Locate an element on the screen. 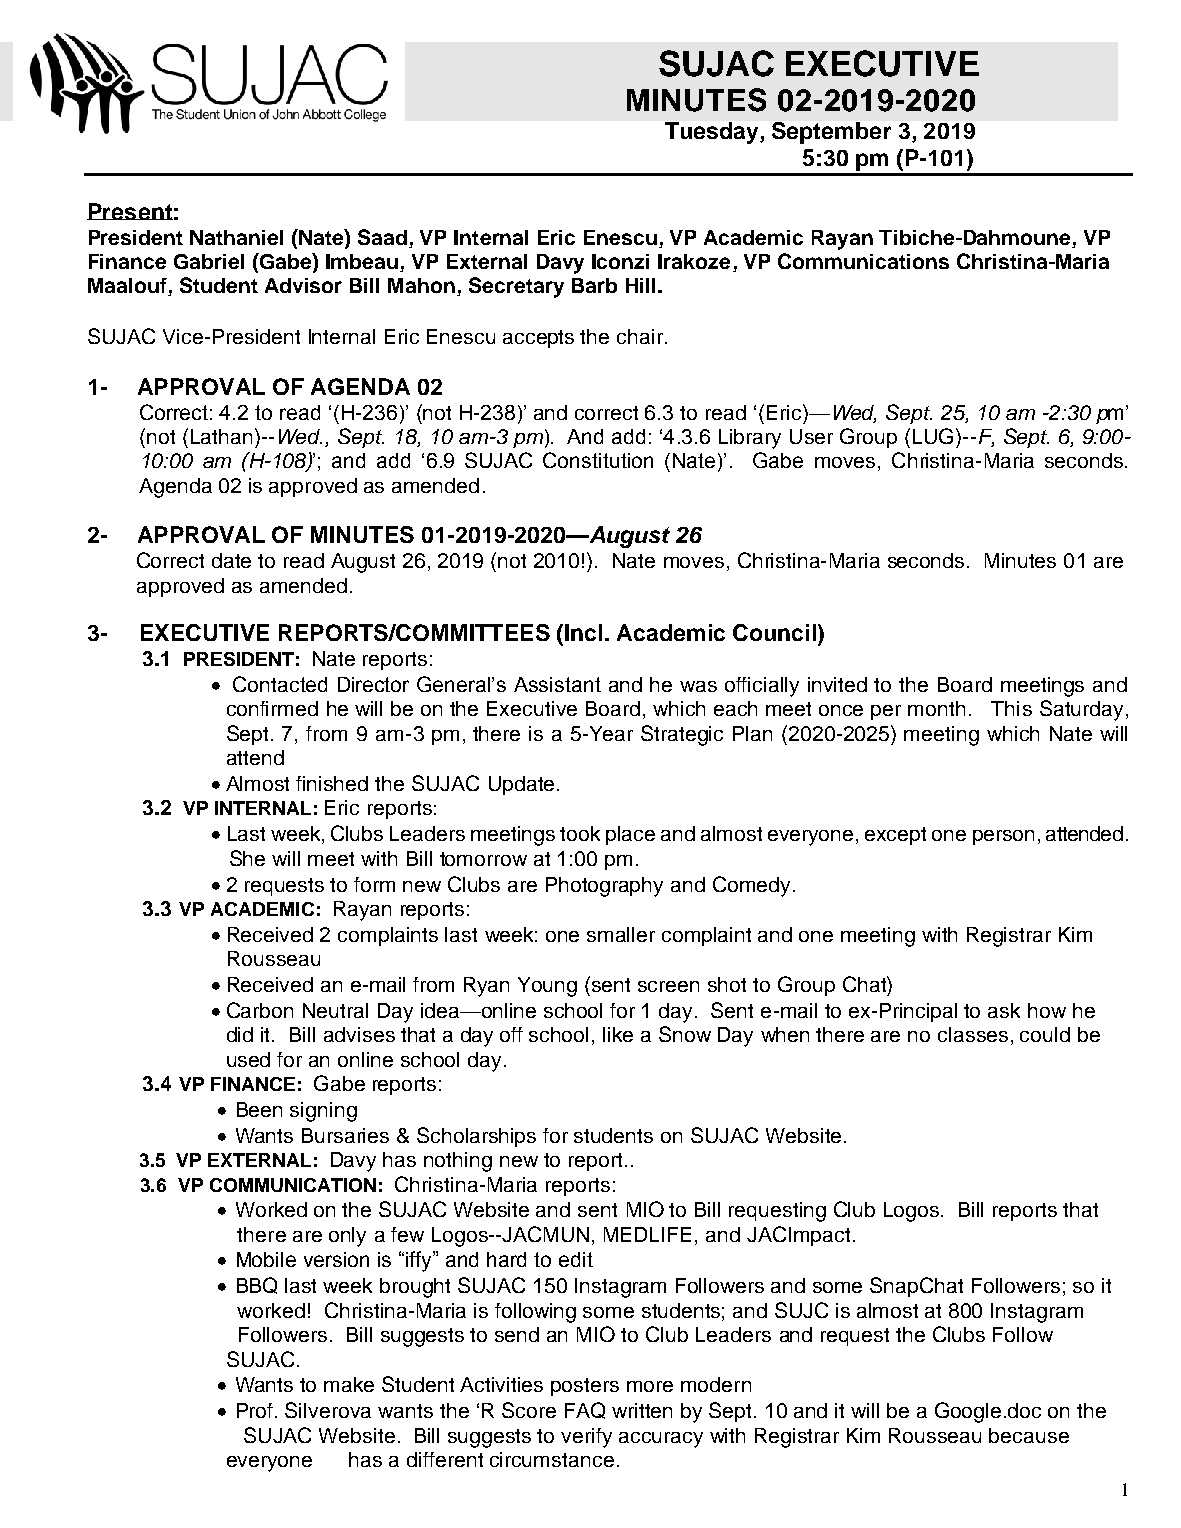  Tuesday is located at coordinates (713, 133).
